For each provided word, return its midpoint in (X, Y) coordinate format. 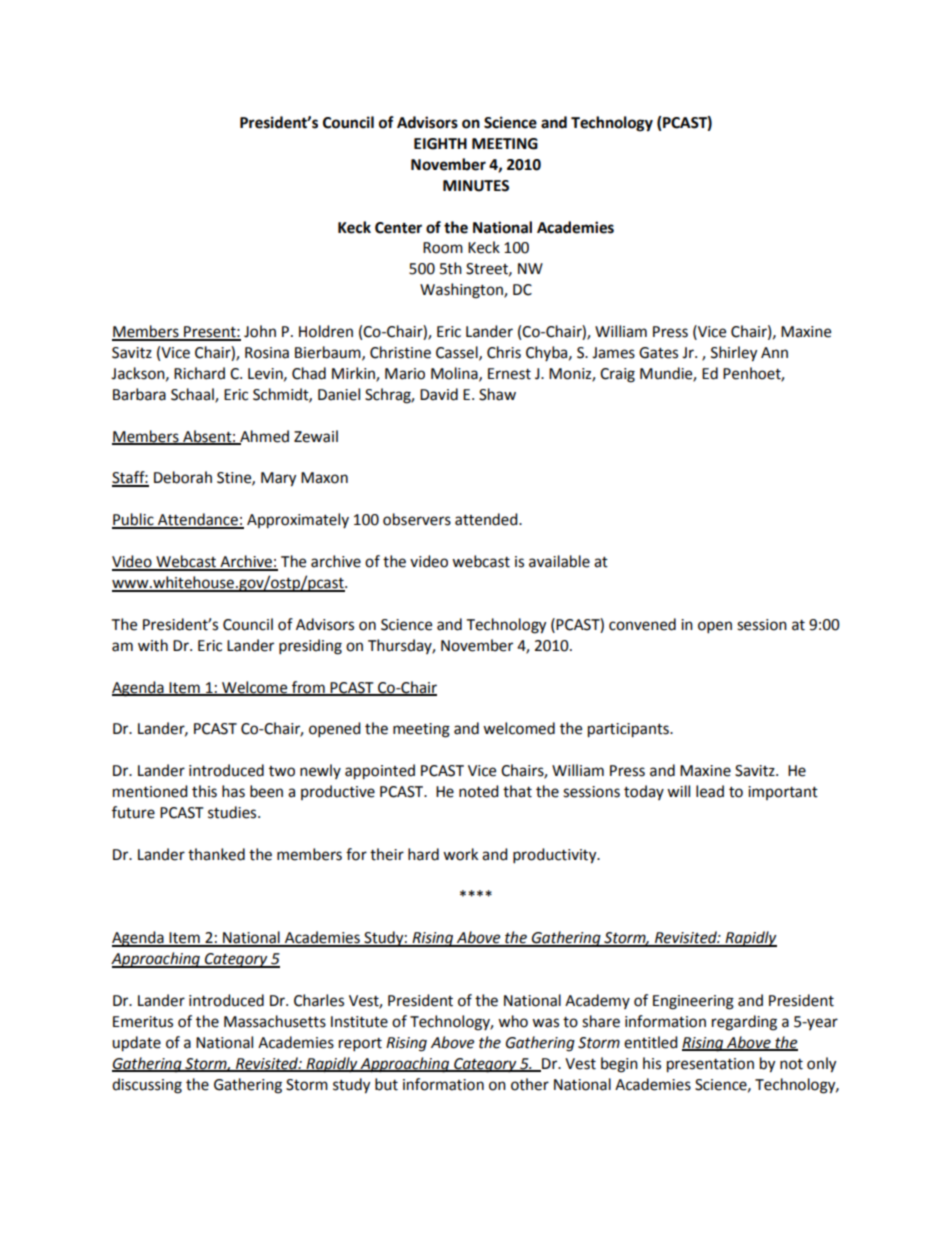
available (559, 561)
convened (642, 624)
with (153, 645)
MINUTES (476, 186)
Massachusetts (275, 1021)
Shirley (734, 354)
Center (398, 228)
